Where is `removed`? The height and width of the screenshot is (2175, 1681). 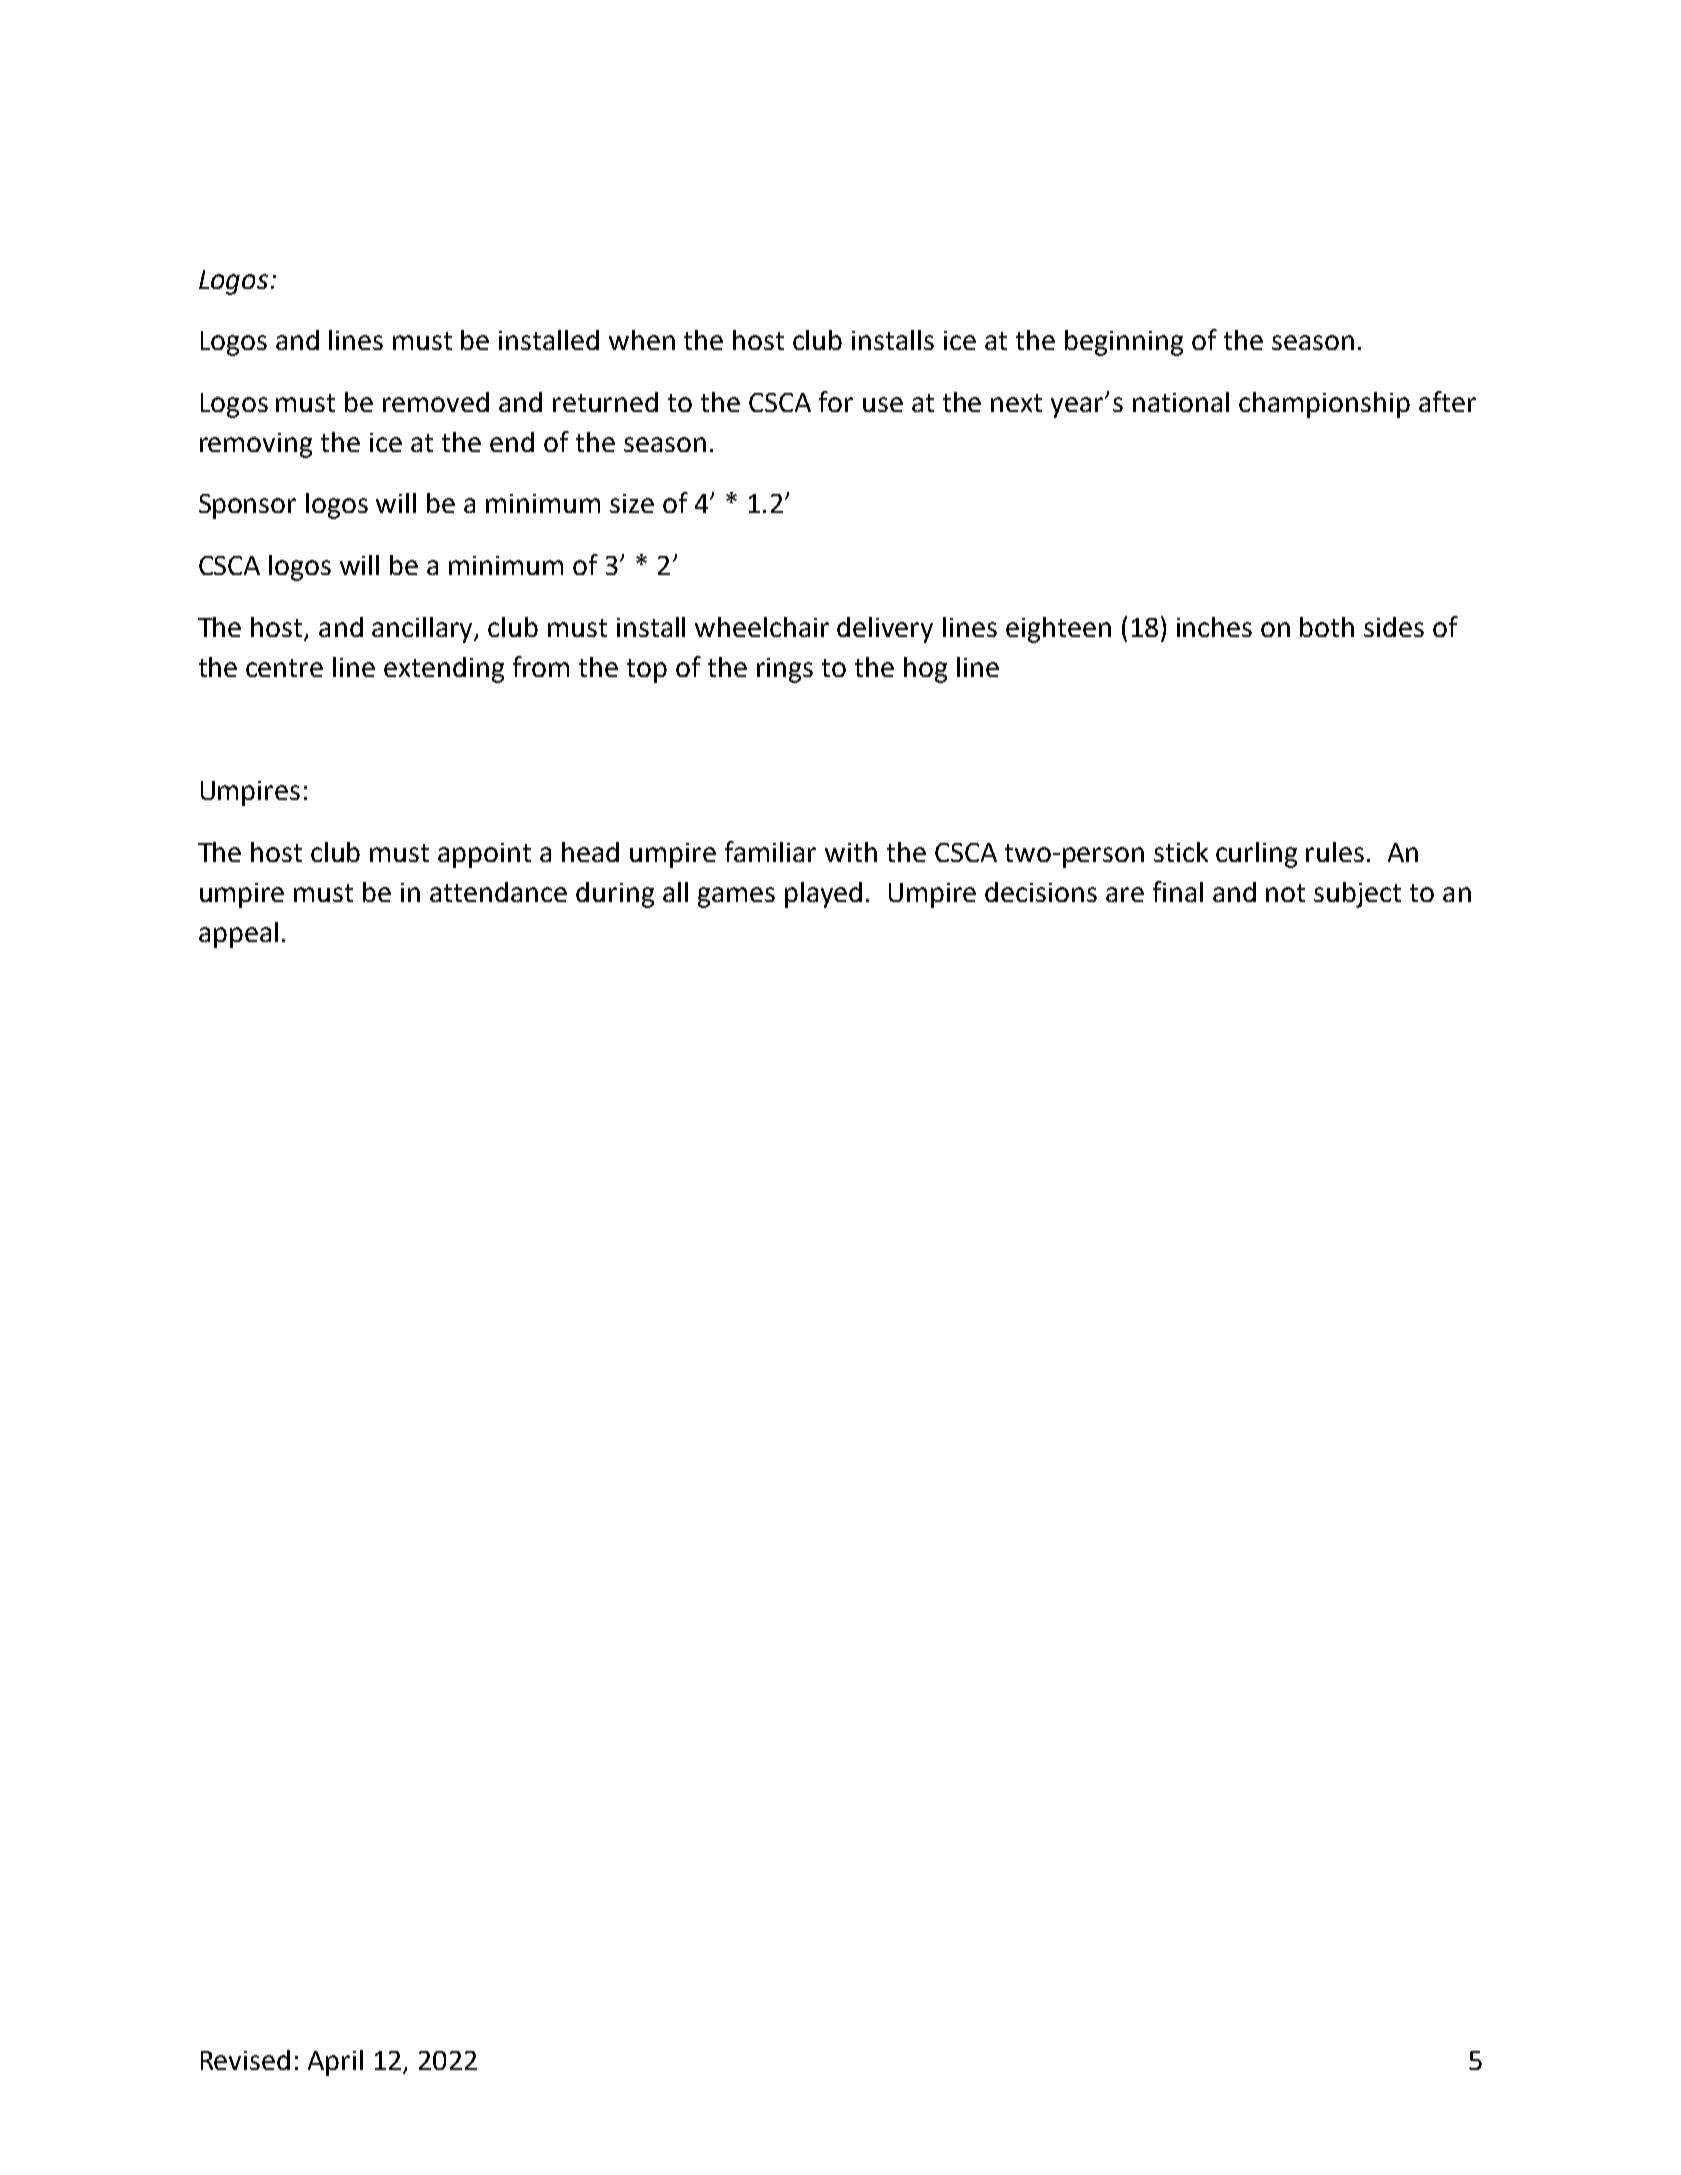
removed is located at coordinates (436, 402).
